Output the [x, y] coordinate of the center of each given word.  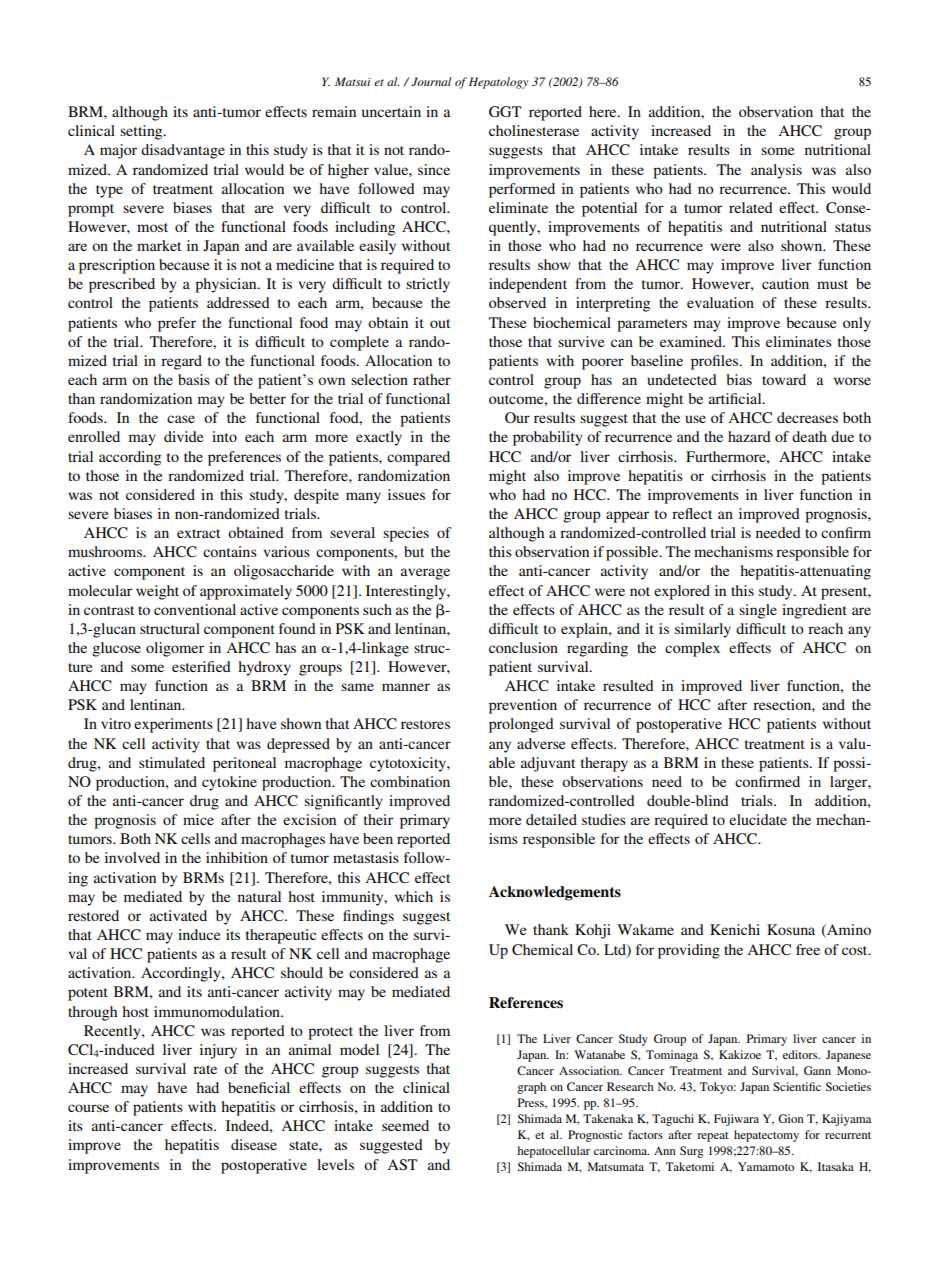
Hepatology [498, 83]
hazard [749, 436]
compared [418, 458]
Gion [791, 1118]
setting [142, 132]
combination [410, 781]
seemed [405, 1125]
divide [183, 436]
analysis [776, 171]
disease [254, 1144]
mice [198, 819]
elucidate [758, 819]
